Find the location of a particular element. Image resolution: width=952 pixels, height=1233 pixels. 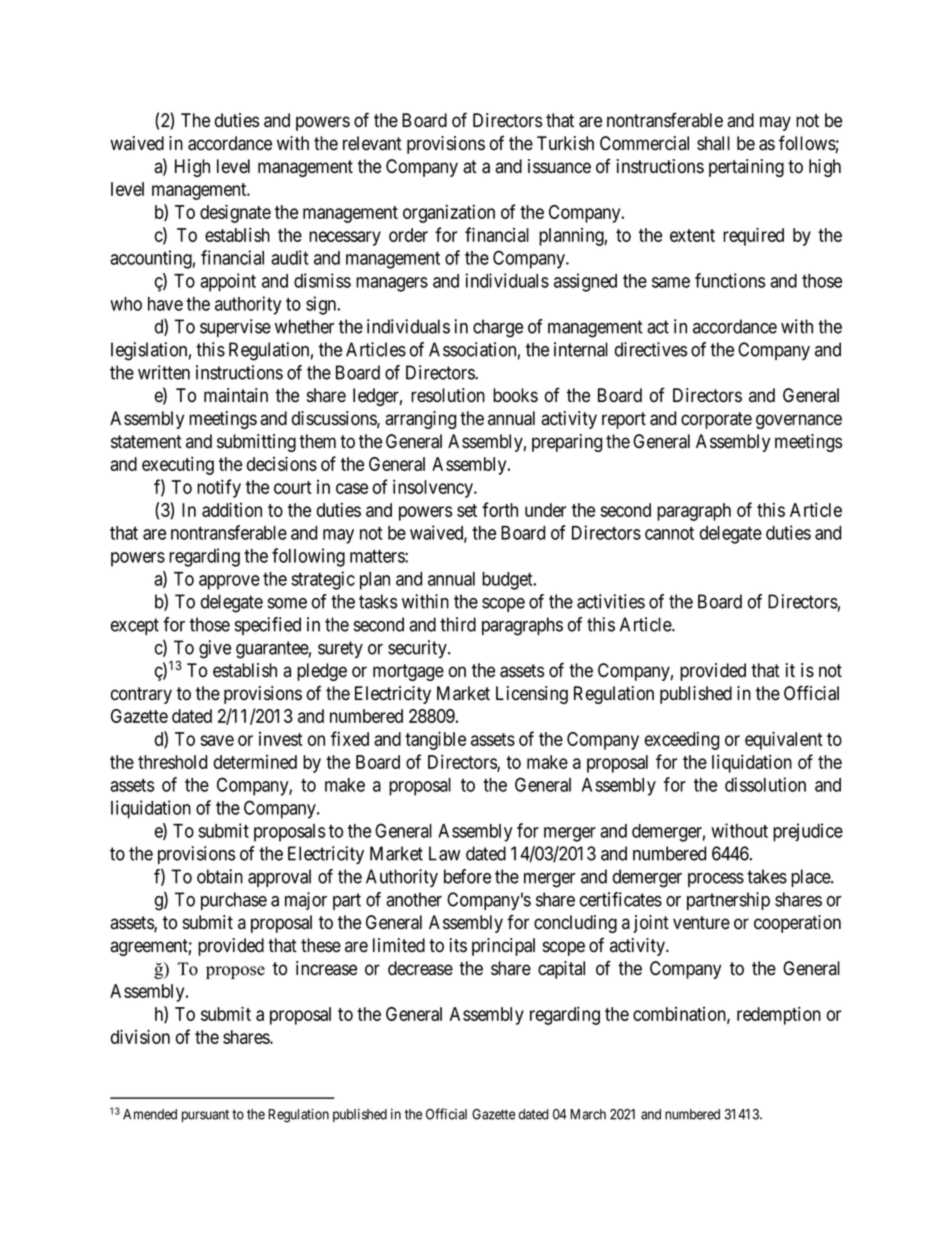

dissolution is located at coordinates (765, 784).
